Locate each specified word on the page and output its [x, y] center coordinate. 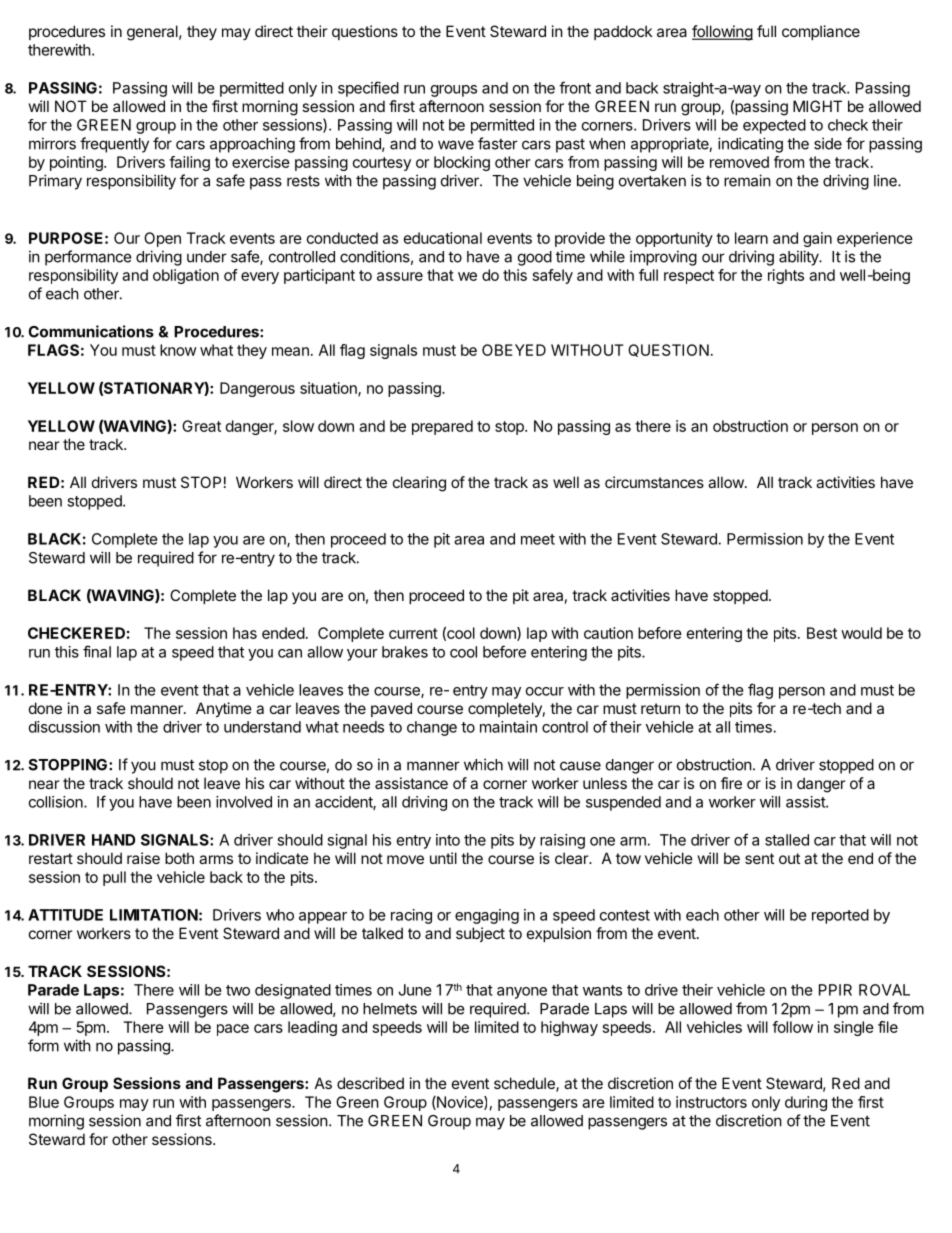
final [97, 651]
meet [538, 539]
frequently [114, 145]
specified [368, 89]
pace [233, 1030]
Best [822, 633]
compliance [821, 32]
